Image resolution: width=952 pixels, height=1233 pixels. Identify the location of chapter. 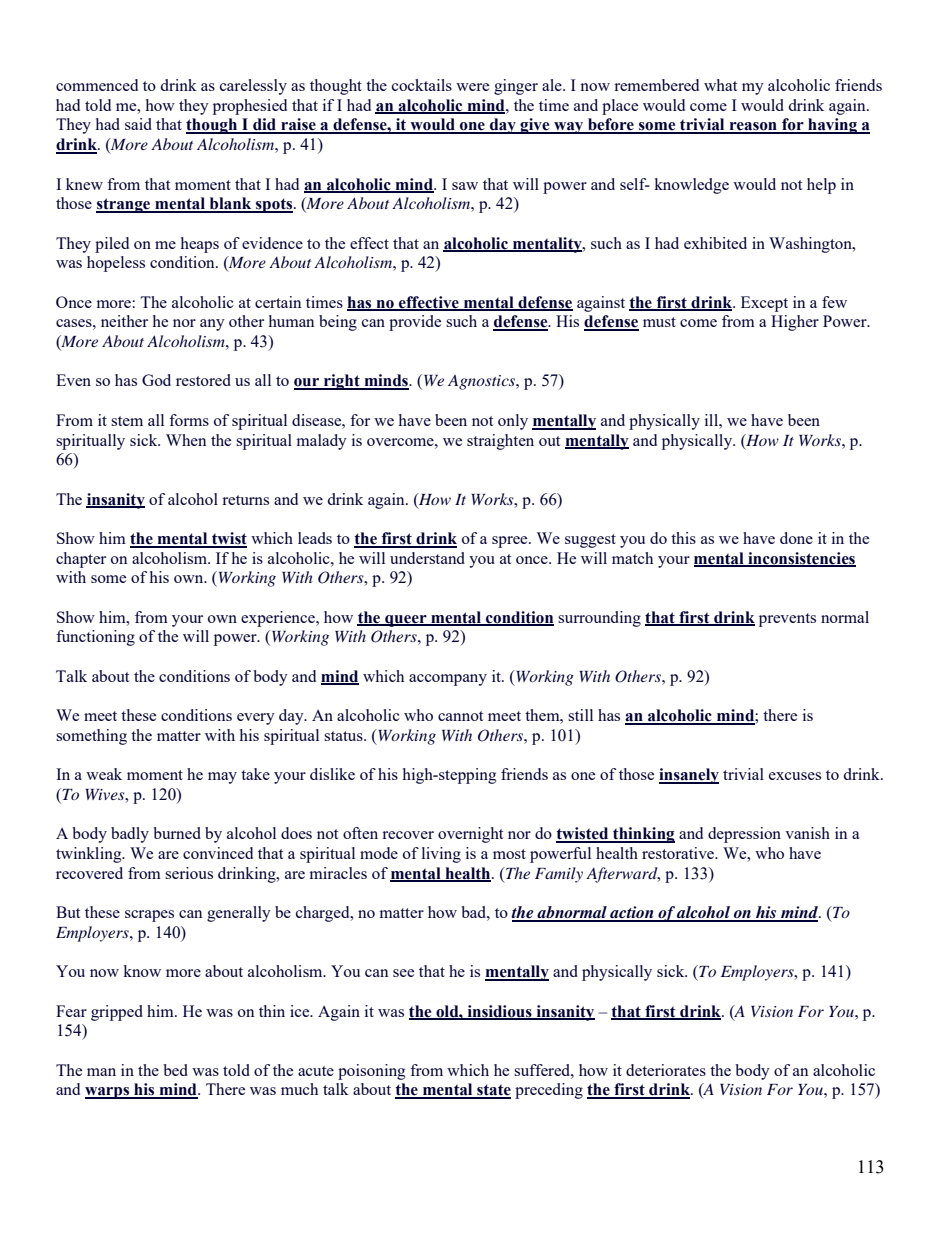
(81, 560).
